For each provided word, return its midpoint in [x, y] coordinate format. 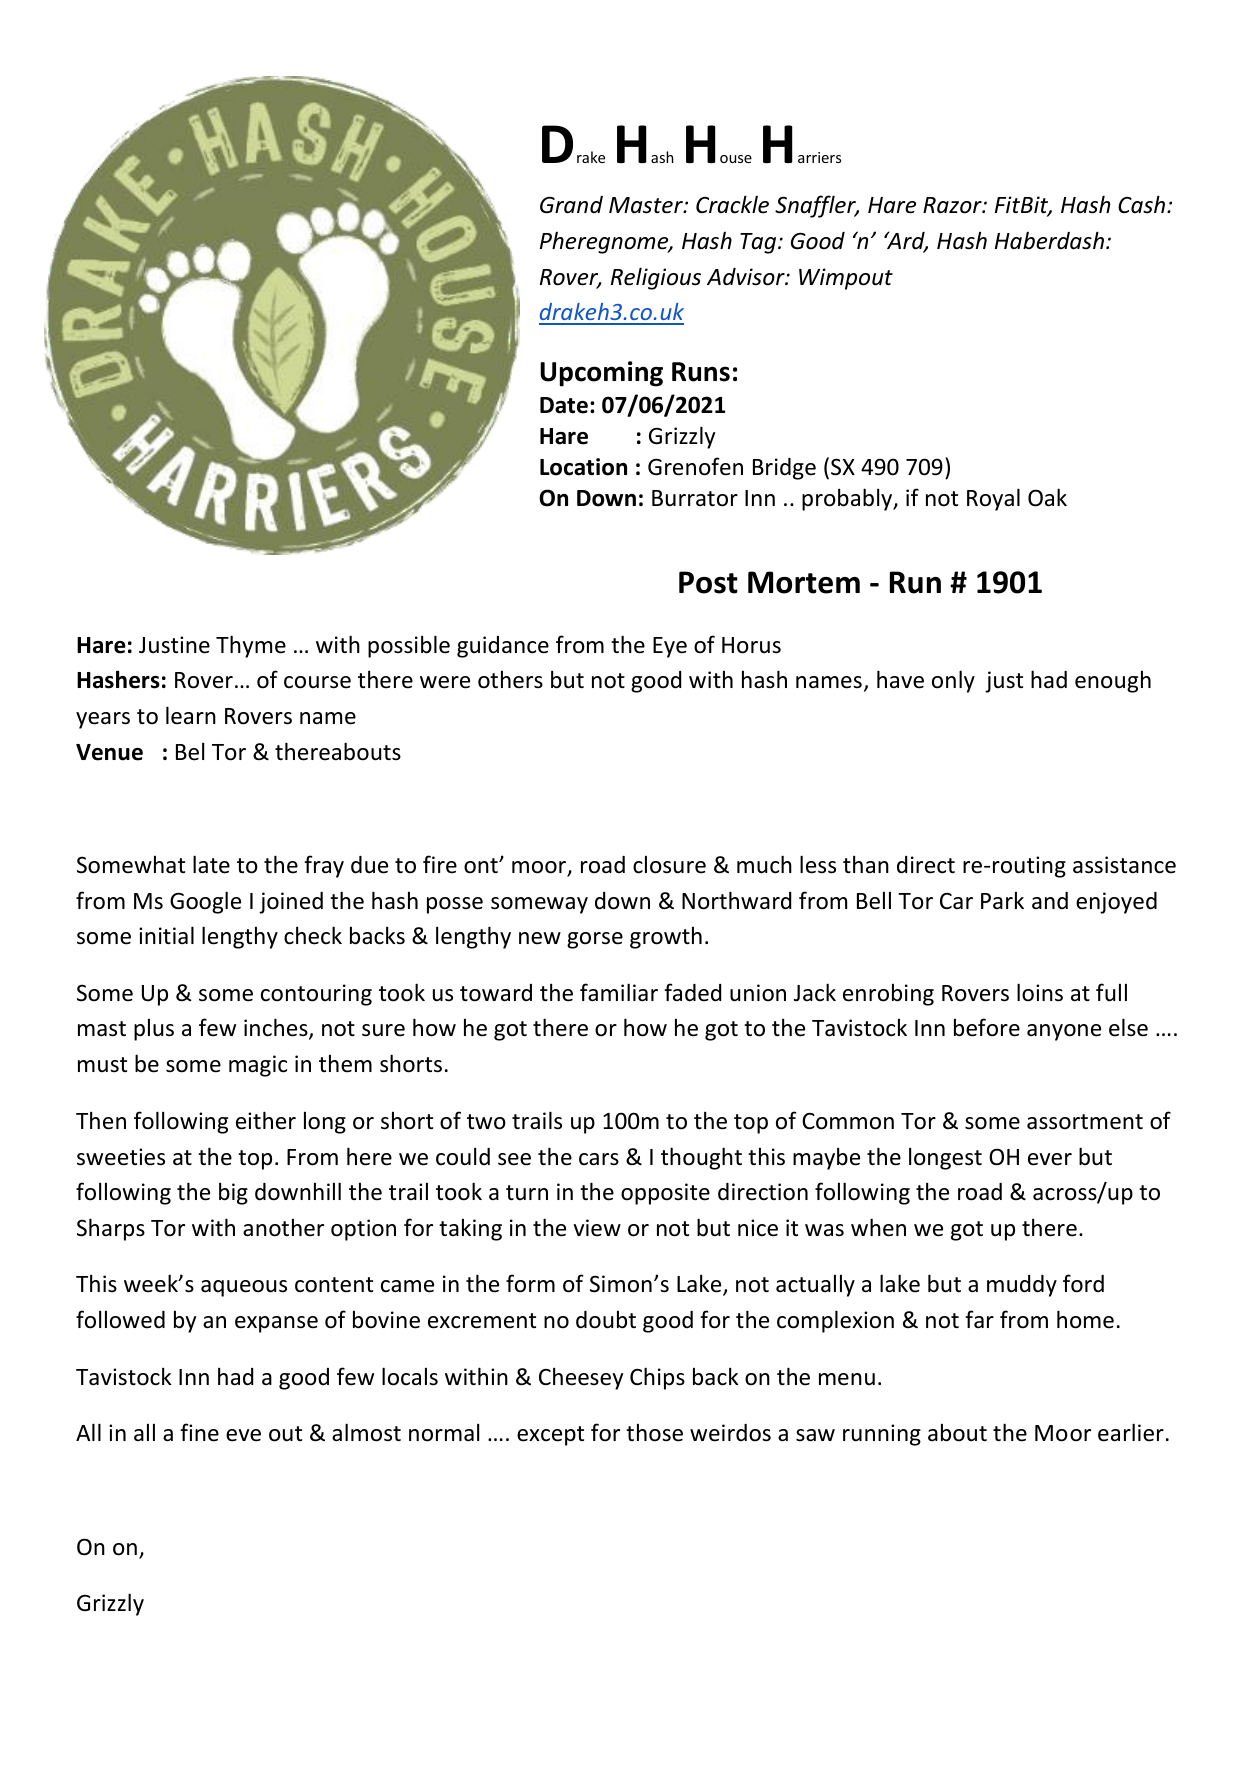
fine [199, 1432]
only [953, 681]
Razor [953, 205]
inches [277, 1029]
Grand [571, 205]
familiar [619, 992]
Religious [656, 278]
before [987, 1027]
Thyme [251, 646]
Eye [670, 647]
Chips [657, 1378]
